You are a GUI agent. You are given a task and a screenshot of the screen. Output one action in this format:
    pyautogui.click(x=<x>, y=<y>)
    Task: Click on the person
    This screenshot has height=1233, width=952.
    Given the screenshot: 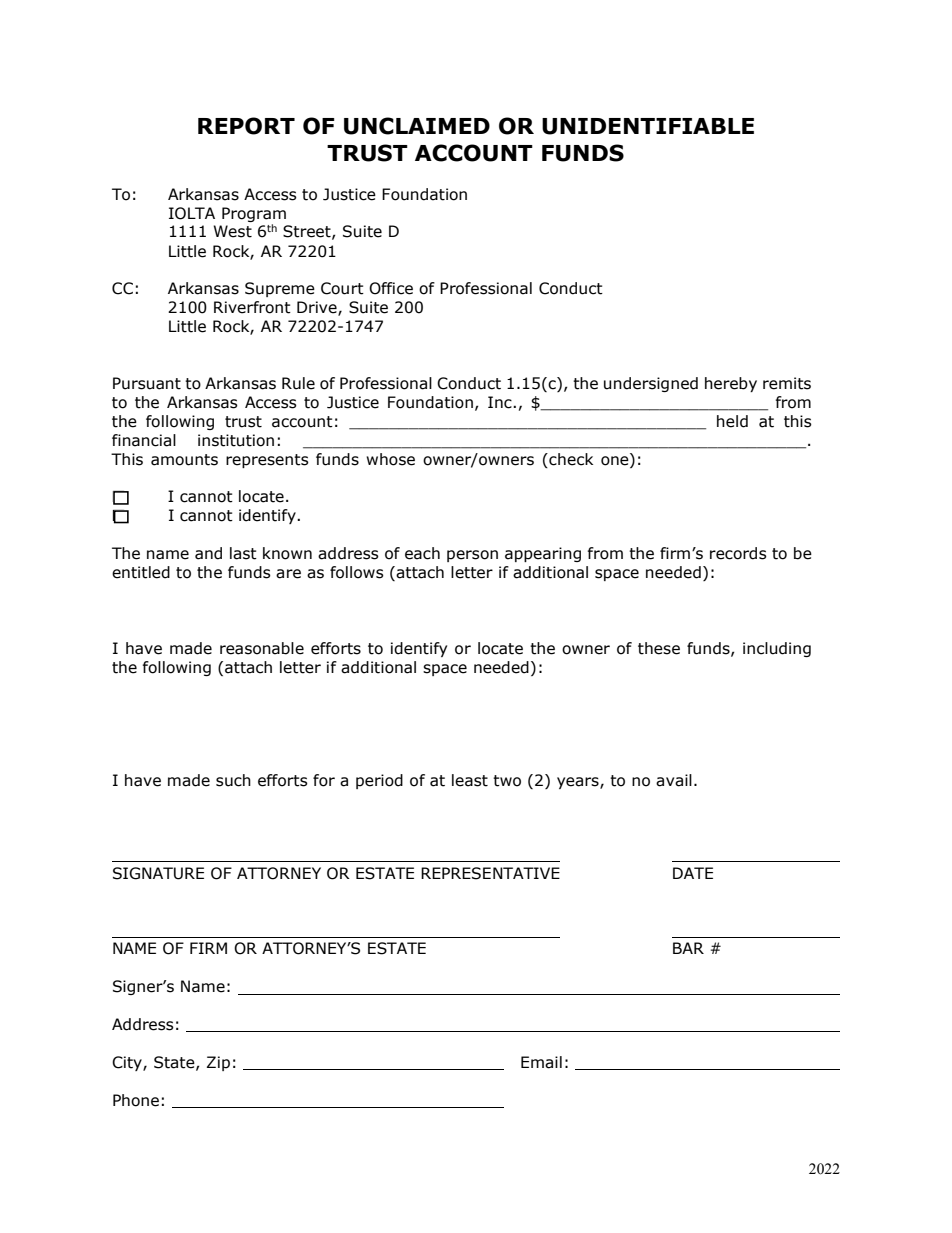 What is the action you would take?
    pyautogui.click(x=472, y=556)
